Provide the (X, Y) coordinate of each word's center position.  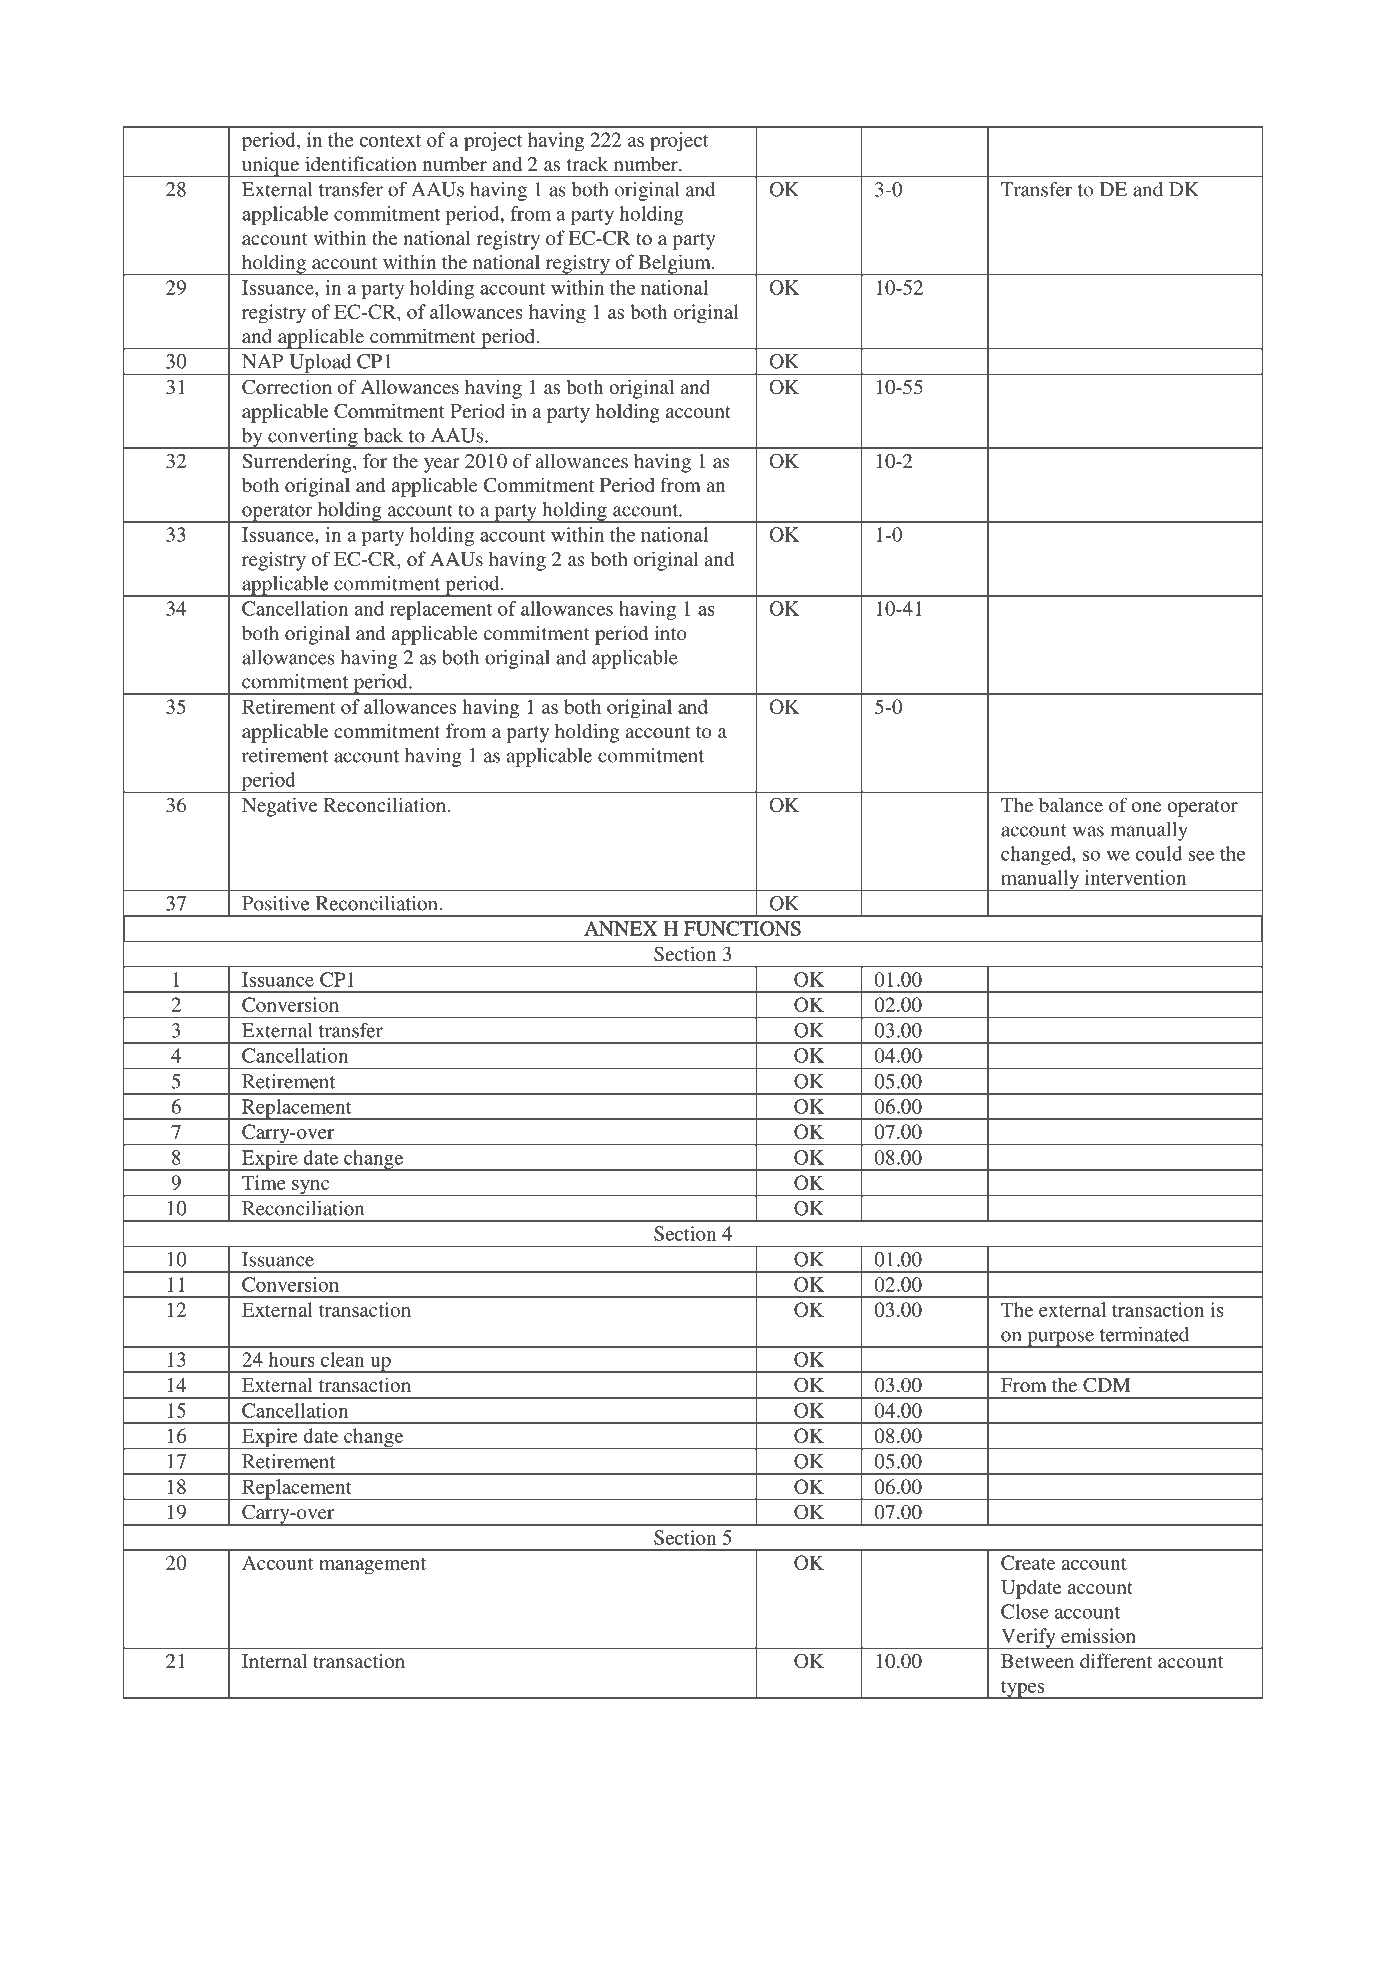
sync (311, 1188)
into (671, 632)
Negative (279, 807)
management (372, 1566)
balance (1071, 804)
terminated (1144, 1334)
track (587, 163)
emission (1098, 1635)
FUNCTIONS (742, 928)
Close (1025, 1611)
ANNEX (620, 928)
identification (361, 163)
